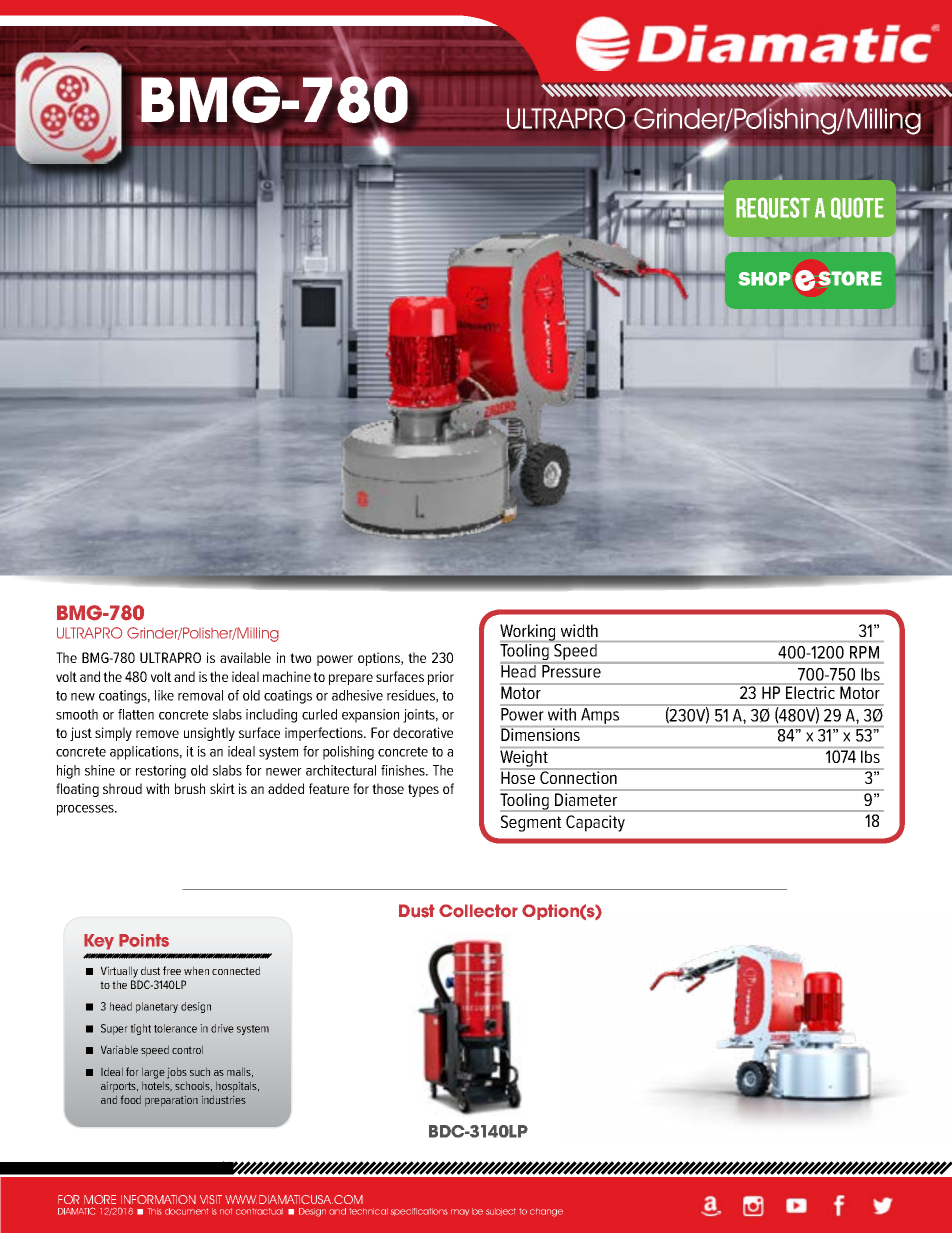  What do you see at coordinates (857, 208) in the screenshot?
I see `Quote` at bounding box center [857, 208].
